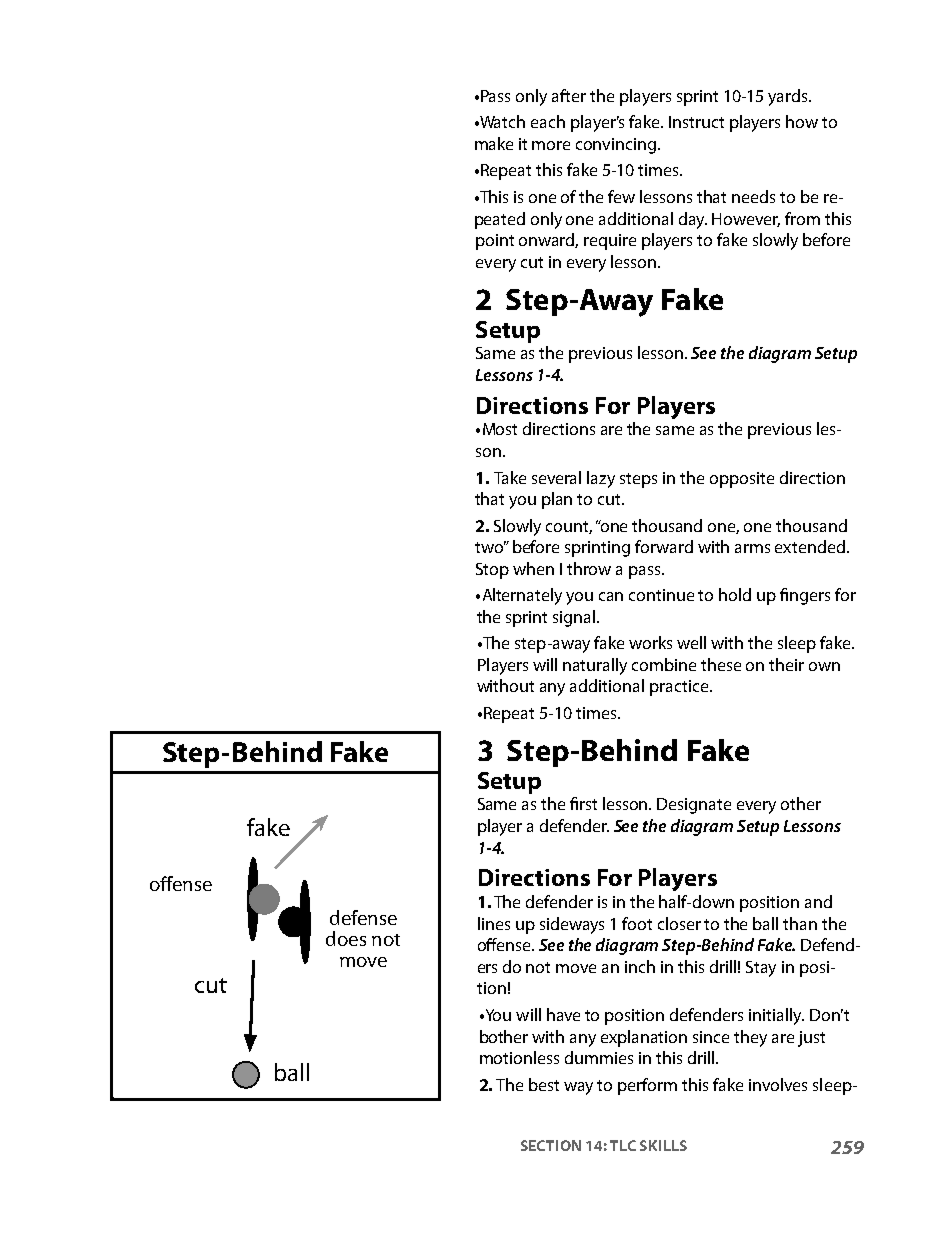 The width and height of the document is (952, 1233). I want to click on Most, so click(500, 429).
